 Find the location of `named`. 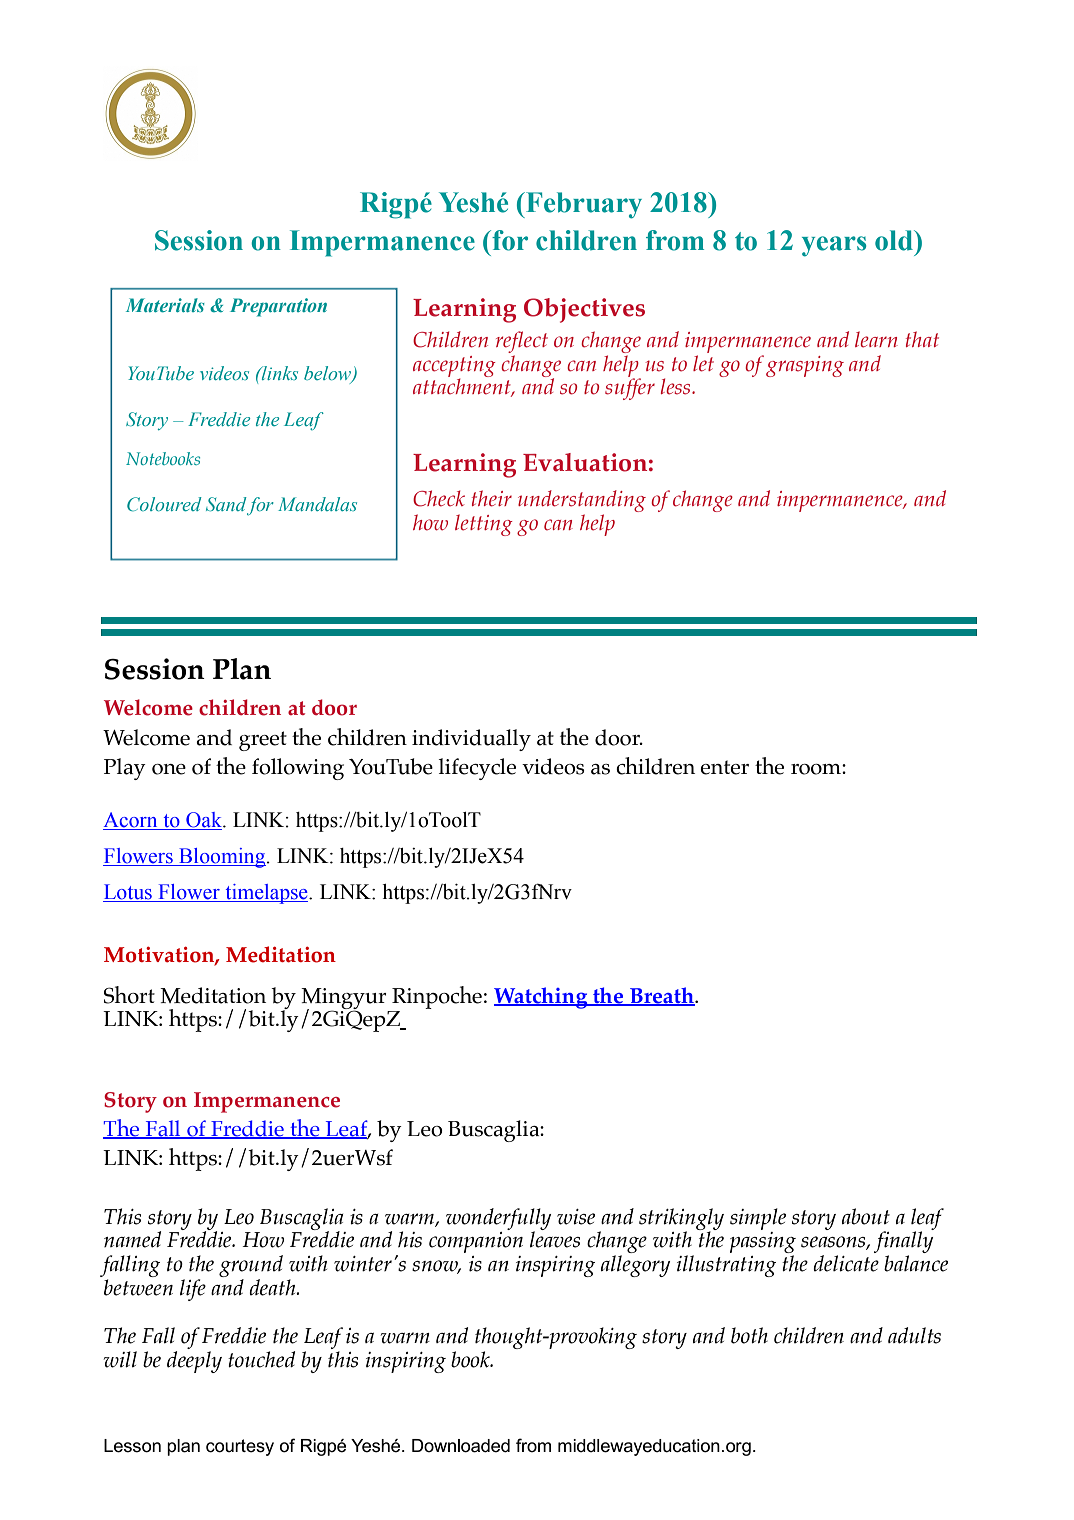

named is located at coordinates (132, 1239).
